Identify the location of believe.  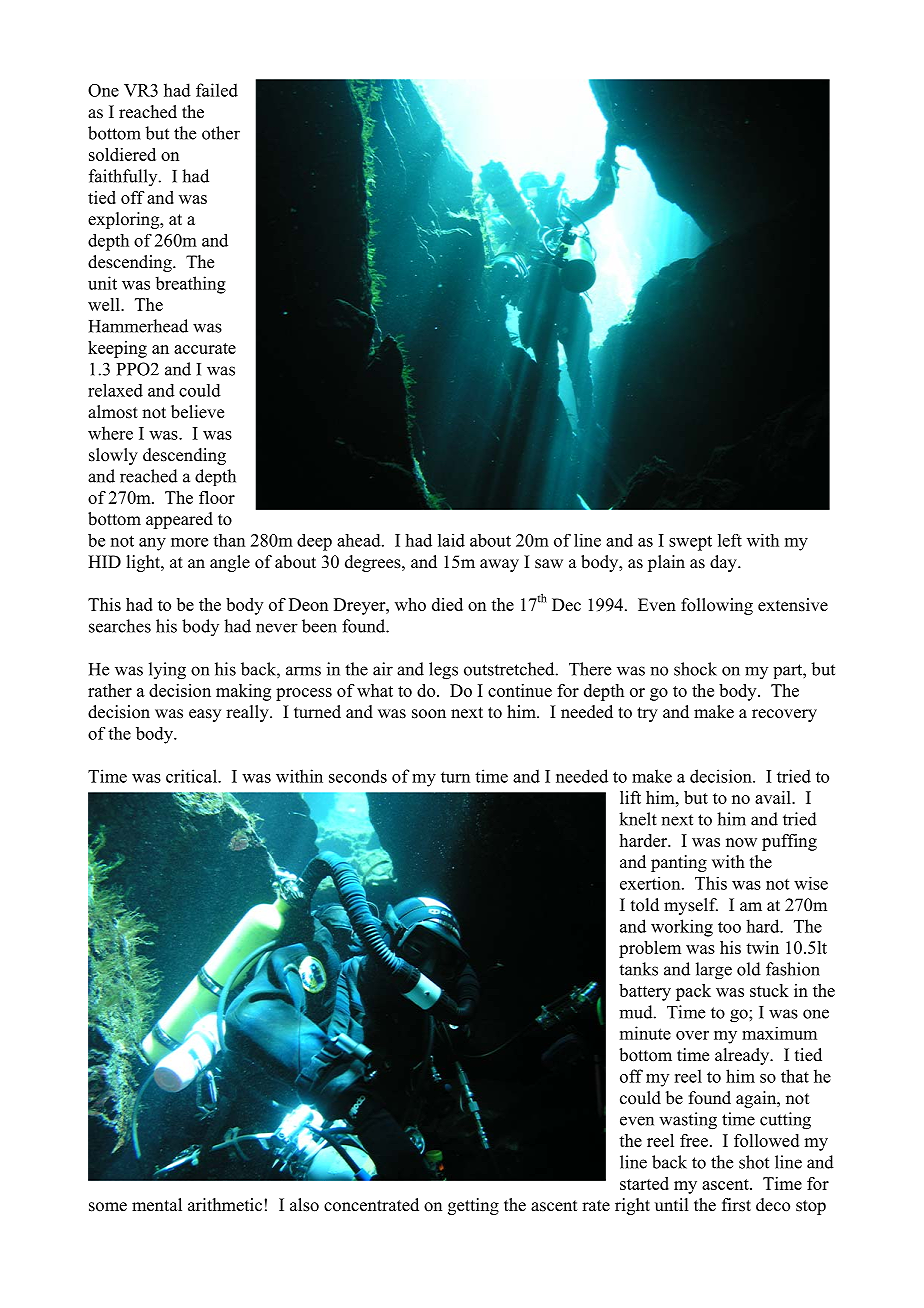
(197, 412).
